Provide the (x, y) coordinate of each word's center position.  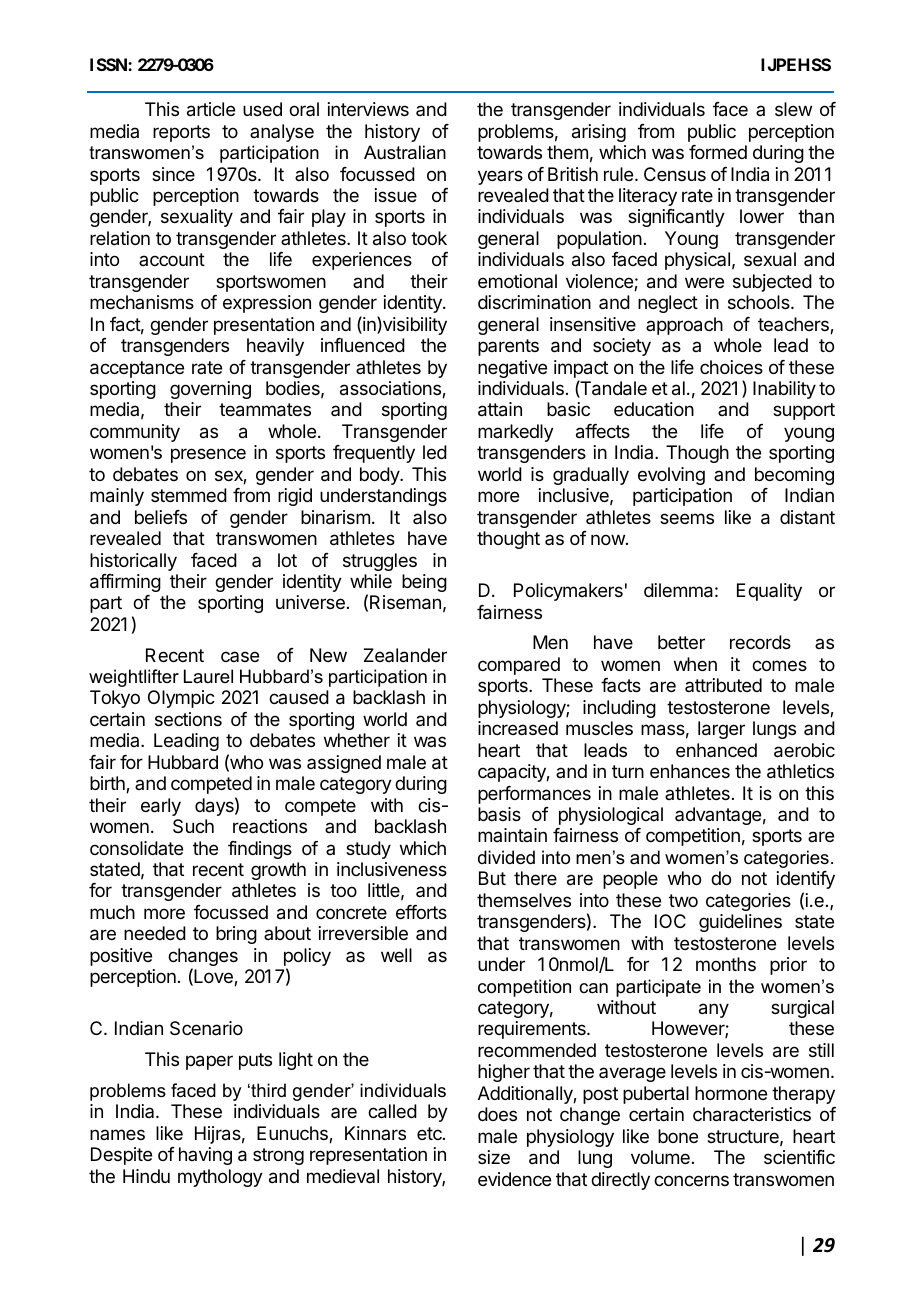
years (500, 177)
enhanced (716, 750)
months (726, 964)
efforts (421, 912)
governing (210, 390)
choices (731, 367)
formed (718, 152)
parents (508, 347)
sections (188, 719)
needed (155, 933)
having (205, 1156)
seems (687, 518)
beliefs (161, 517)
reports (181, 133)
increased (518, 728)
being (424, 583)
